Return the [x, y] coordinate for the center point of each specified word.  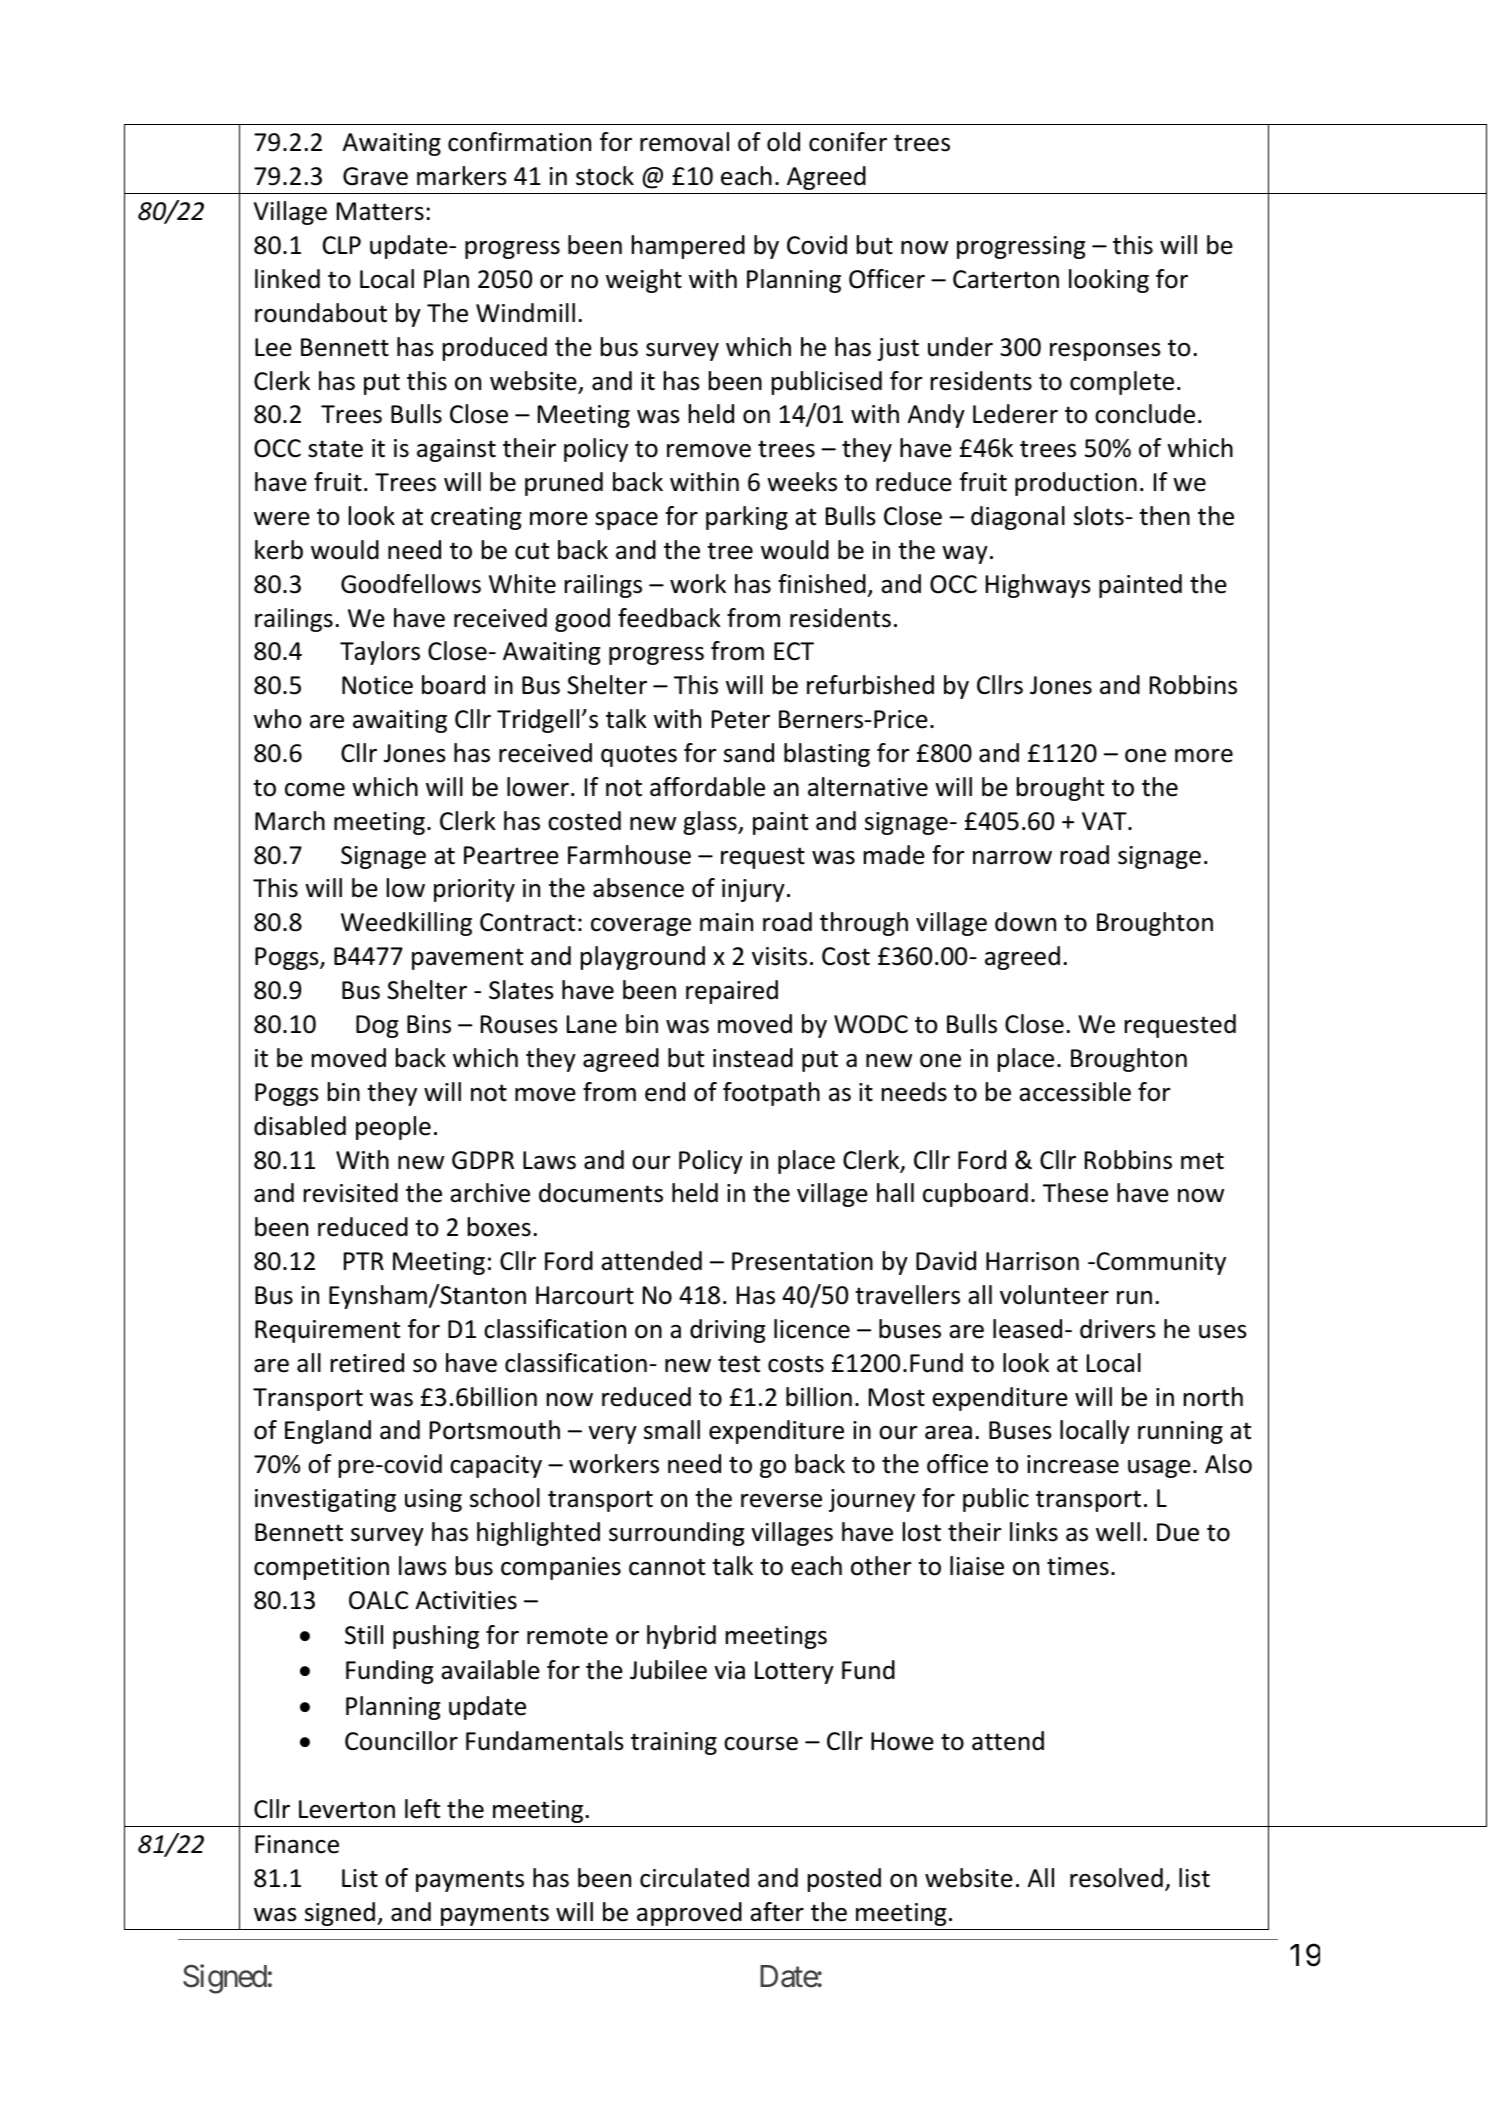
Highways [1038, 586]
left [422, 1809]
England [328, 1432]
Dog [377, 1026]
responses [1105, 352]
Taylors [380, 653]
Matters [380, 211]
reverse [781, 1501]
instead [753, 1058]
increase [1073, 1464]
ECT [794, 651]
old [783, 142]
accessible [1075, 1092]
